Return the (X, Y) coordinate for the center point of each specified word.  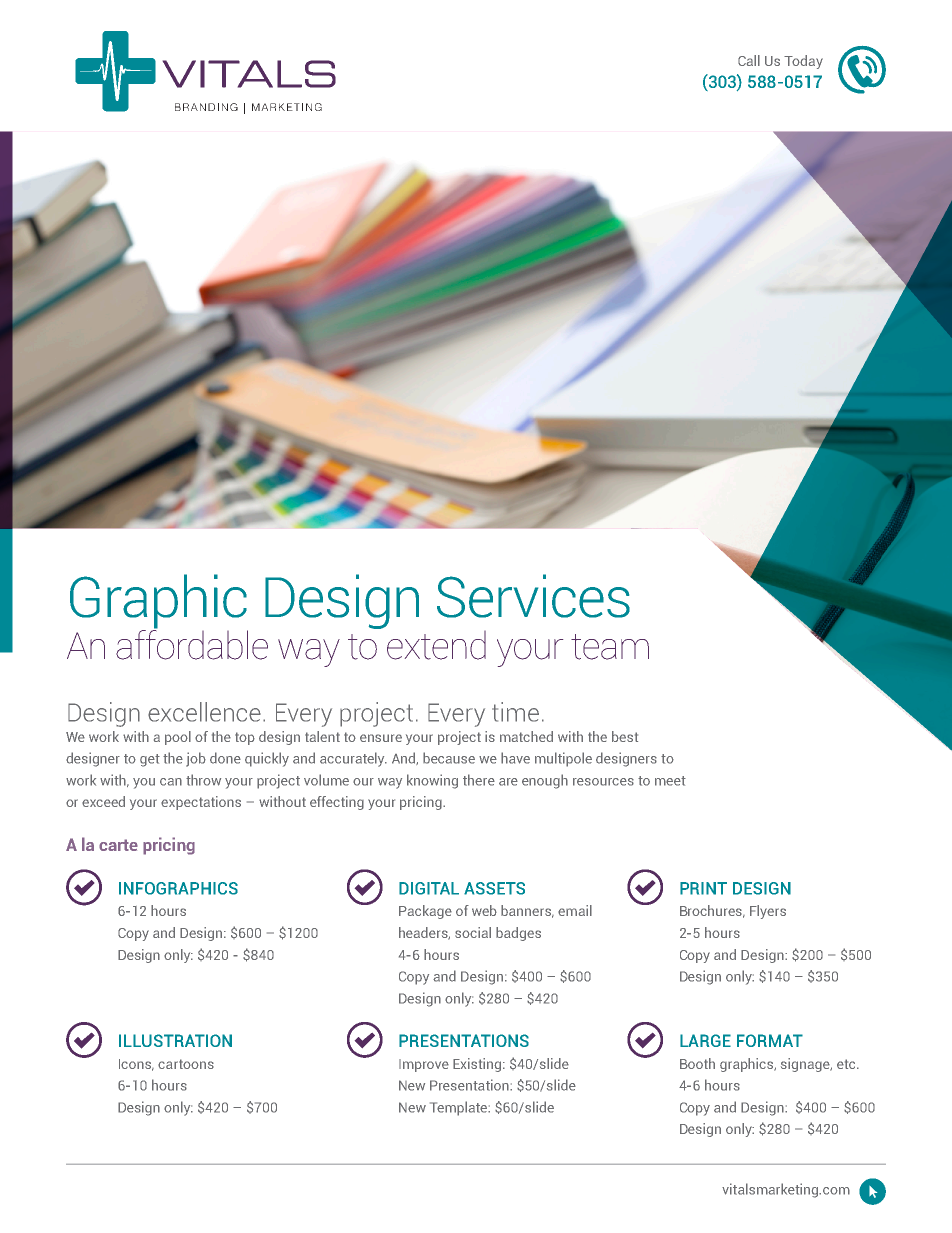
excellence (204, 712)
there (479, 780)
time (515, 712)
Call (749, 60)
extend (436, 645)
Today (803, 62)
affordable (192, 644)
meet (670, 781)
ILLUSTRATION (175, 1040)
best (625, 736)
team (610, 647)
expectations (201, 803)
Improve (424, 1065)
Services (533, 596)
